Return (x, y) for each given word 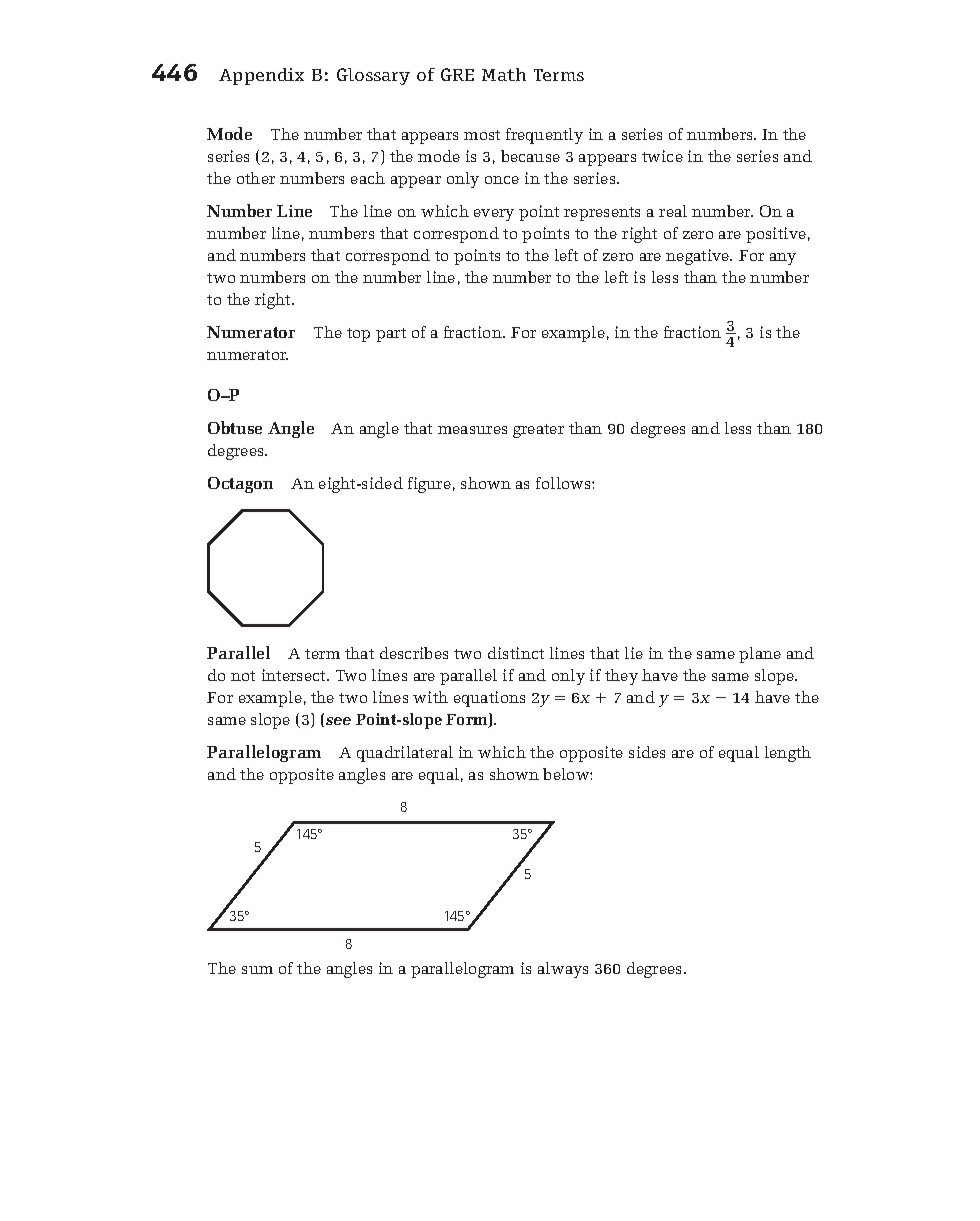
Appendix (261, 76)
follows (564, 483)
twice (662, 156)
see (338, 721)
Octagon (240, 485)
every (494, 215)
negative (699, 257)
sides (647, 752)
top (358, 335)
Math (504, 74)
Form (468, 720)
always (563, 970)
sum (257, 970)
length (788, 754)
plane (760, 655)
